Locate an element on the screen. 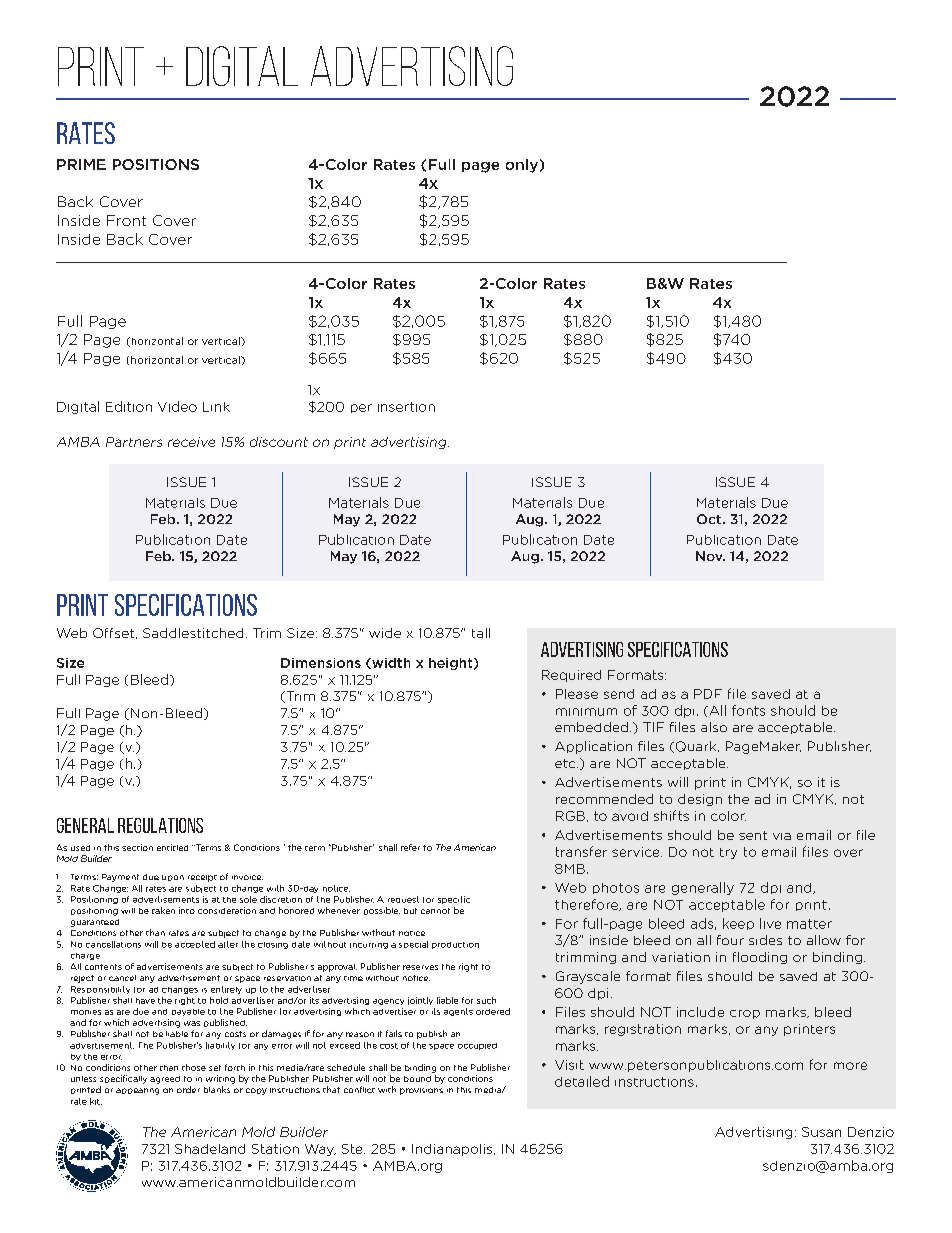  appearing is located at coordinates (137, 1091).
